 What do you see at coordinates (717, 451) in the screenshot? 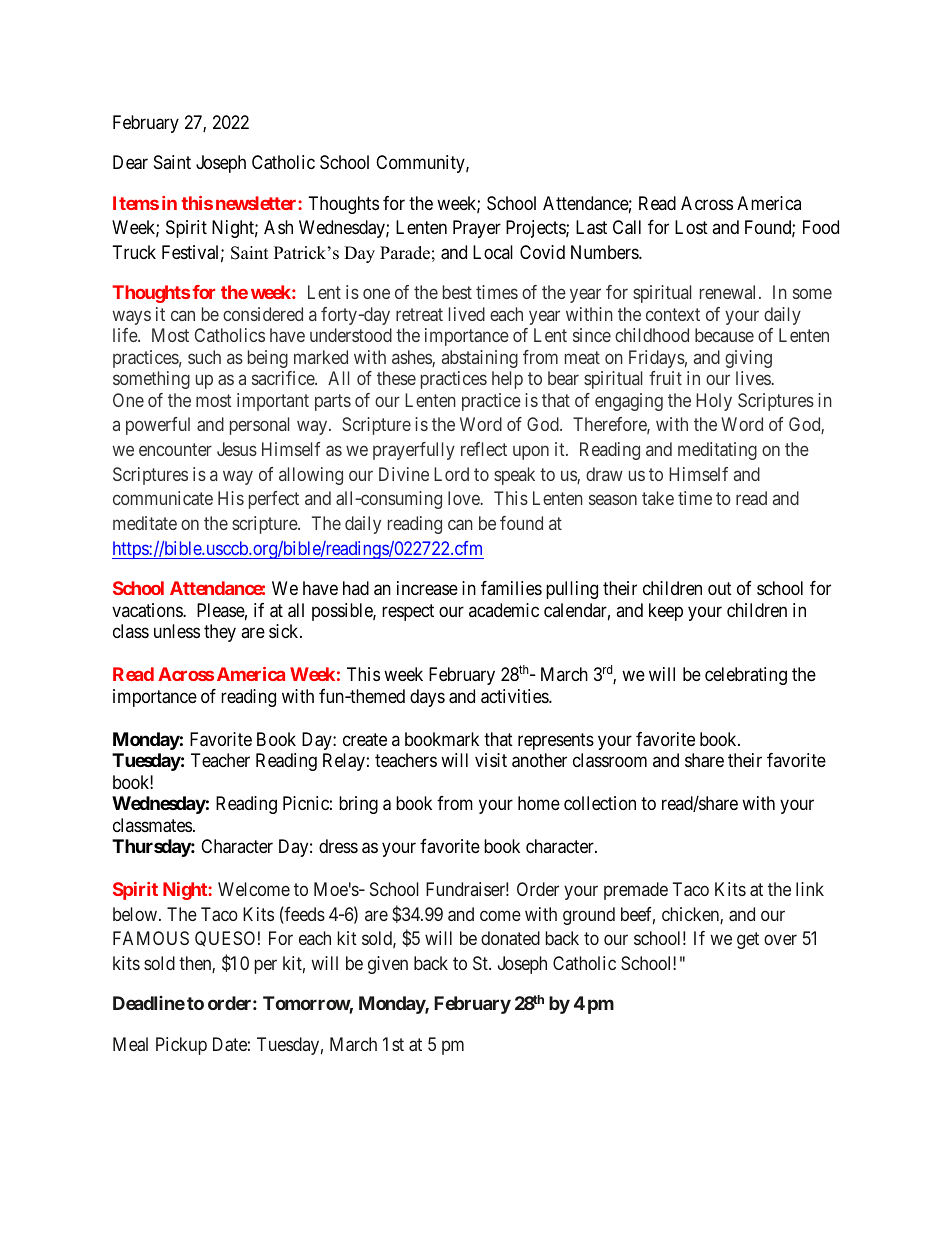
I see `meditating` at bounding box center [717, 451].
